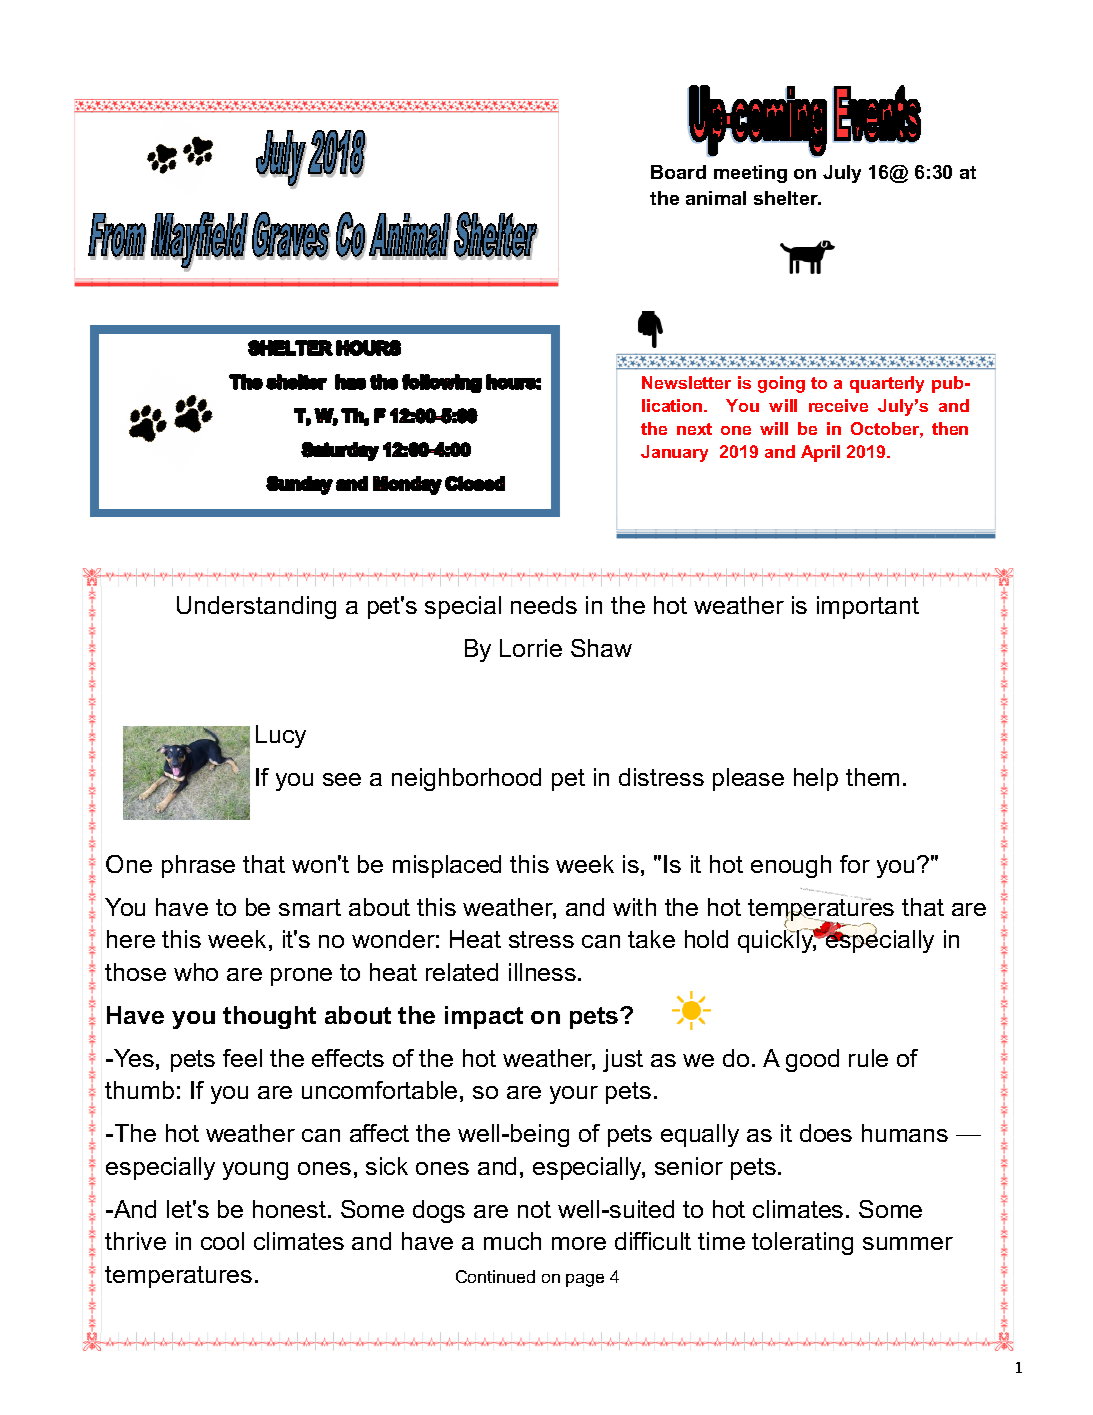 This page has height=1415, width=1093. I want to click on illness, so click(544, 972).
